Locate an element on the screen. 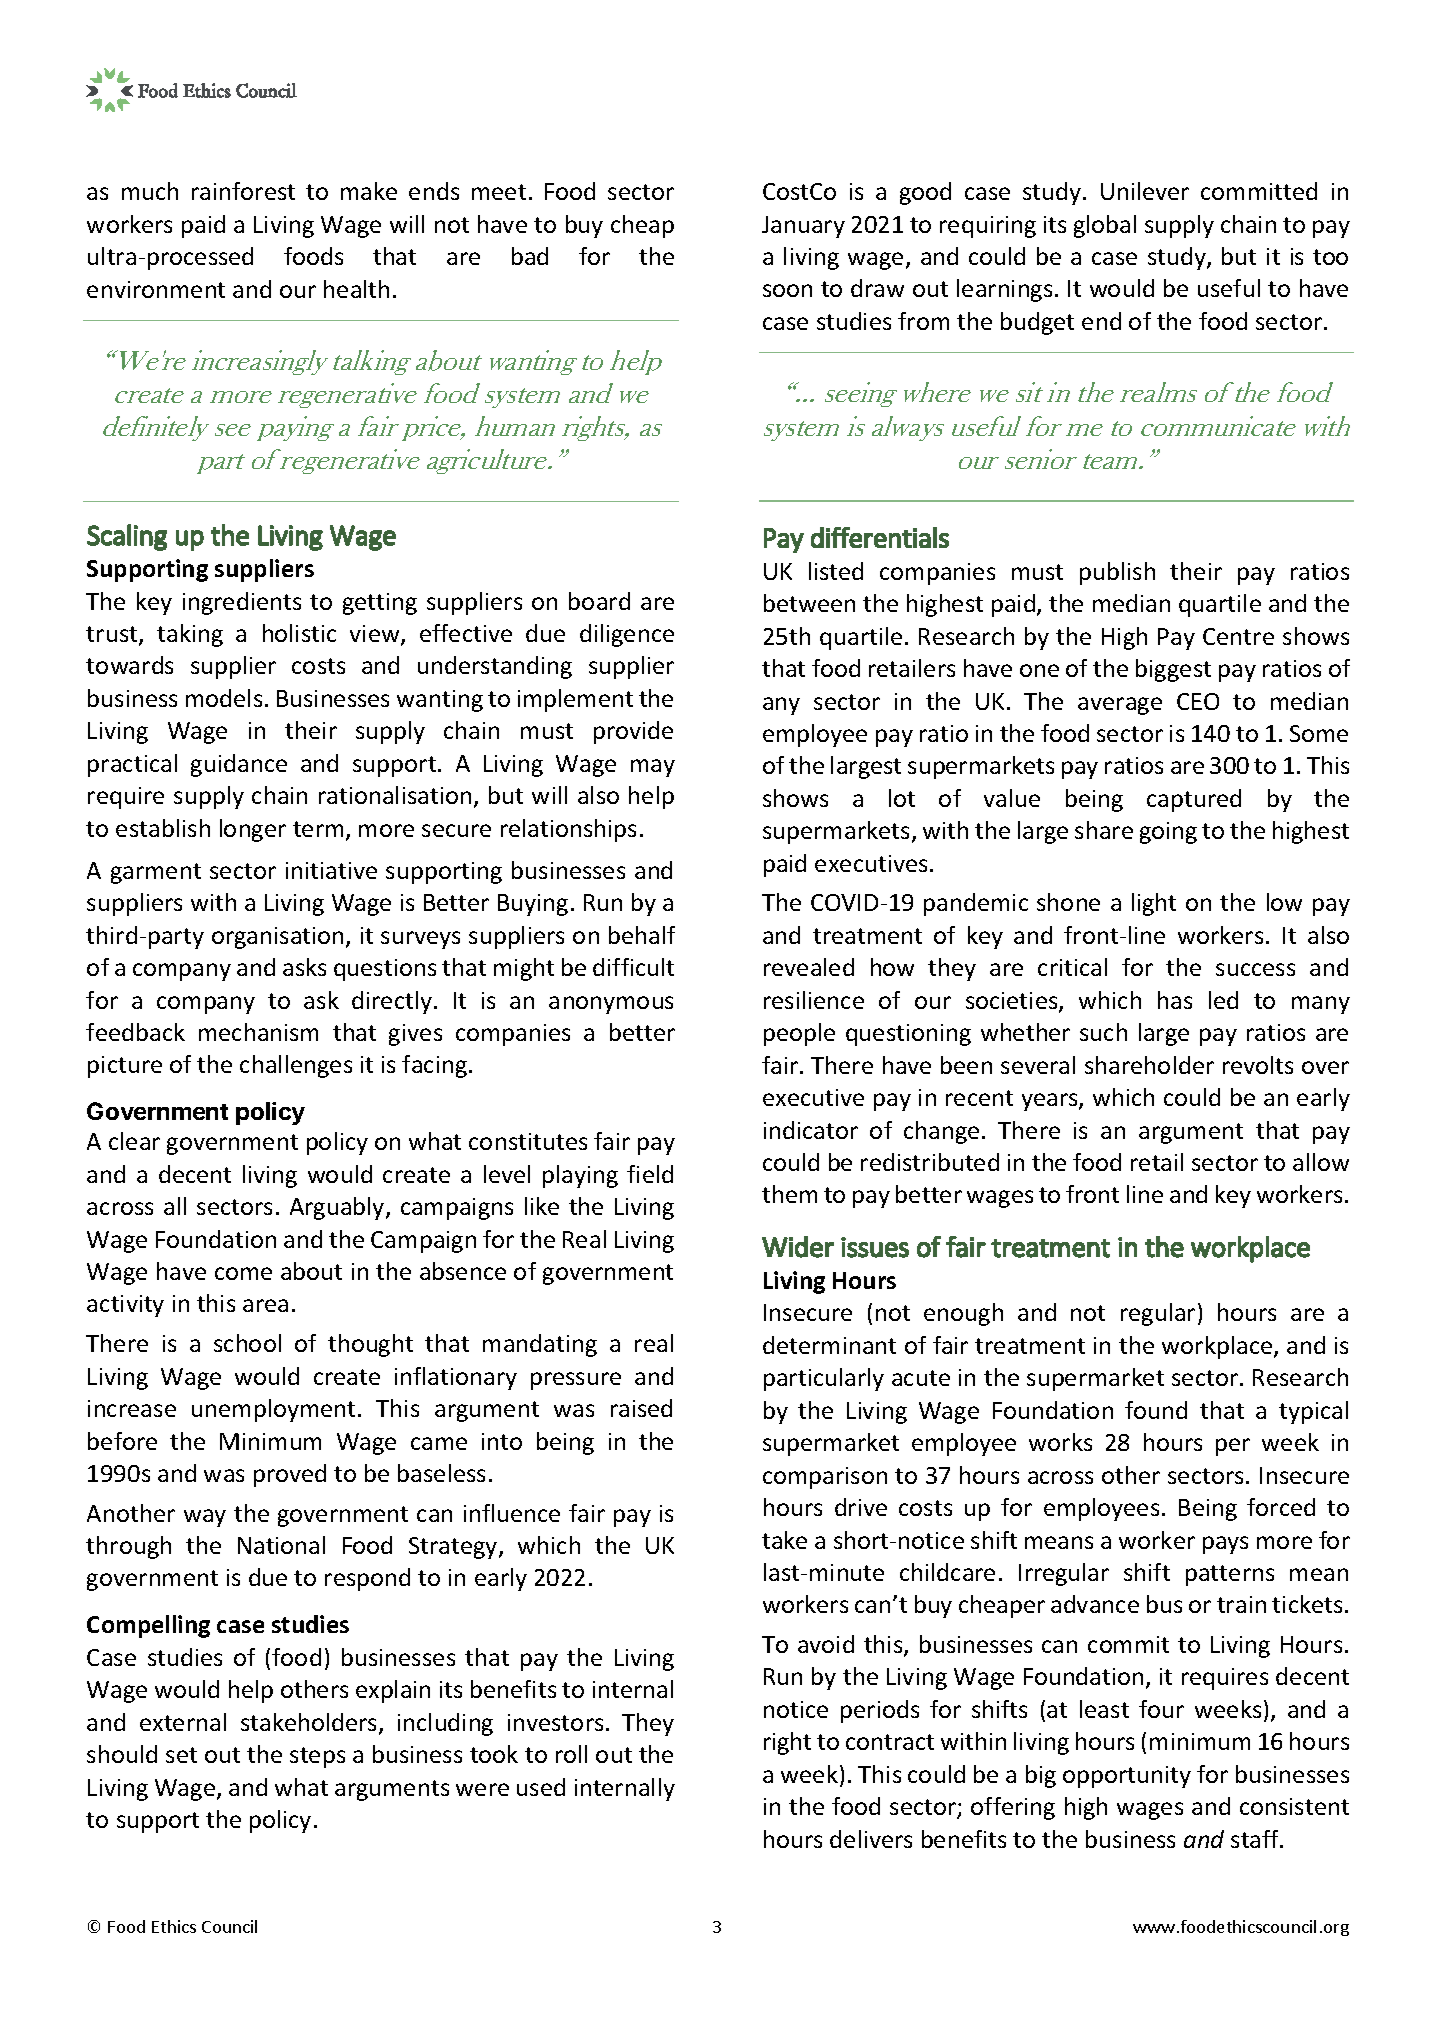  global is located at coordinates (1105, 226).
